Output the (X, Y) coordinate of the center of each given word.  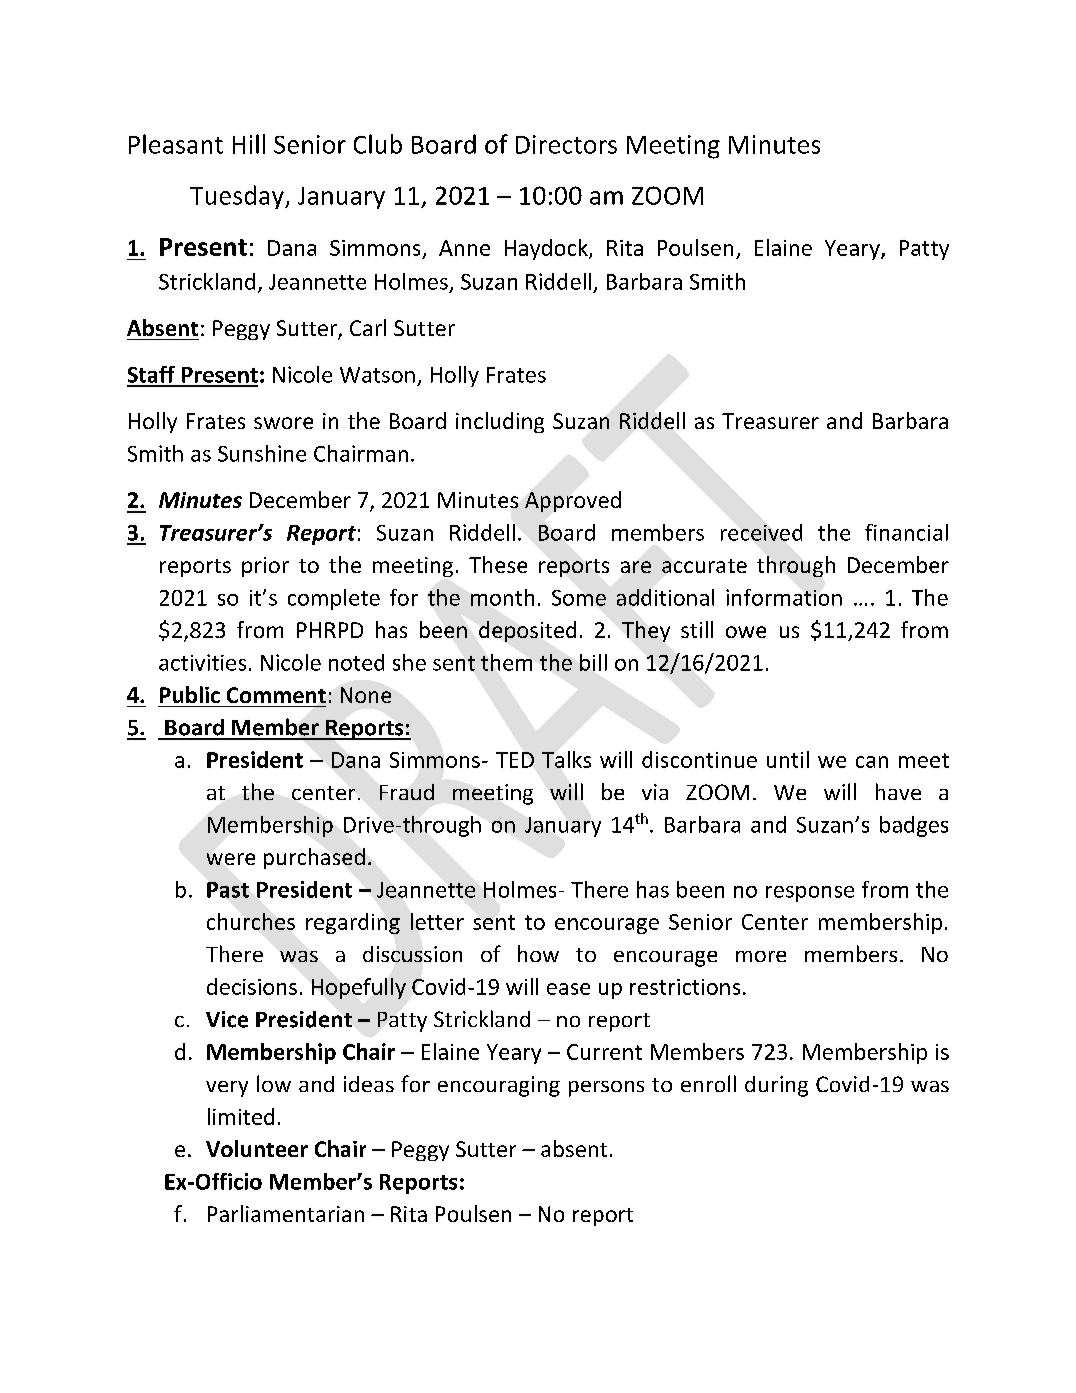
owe (746, 632)
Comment (276, 695)
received (761, 532)
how (538, 953)
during (776, 1086)
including (500, 422)
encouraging (499, 1086)
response (810, 894)
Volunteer (257, 1148)
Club (378, 144)
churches (251, 921)
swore (283, 423)
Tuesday (238, 197)
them (506, 662)
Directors (566, 144)
